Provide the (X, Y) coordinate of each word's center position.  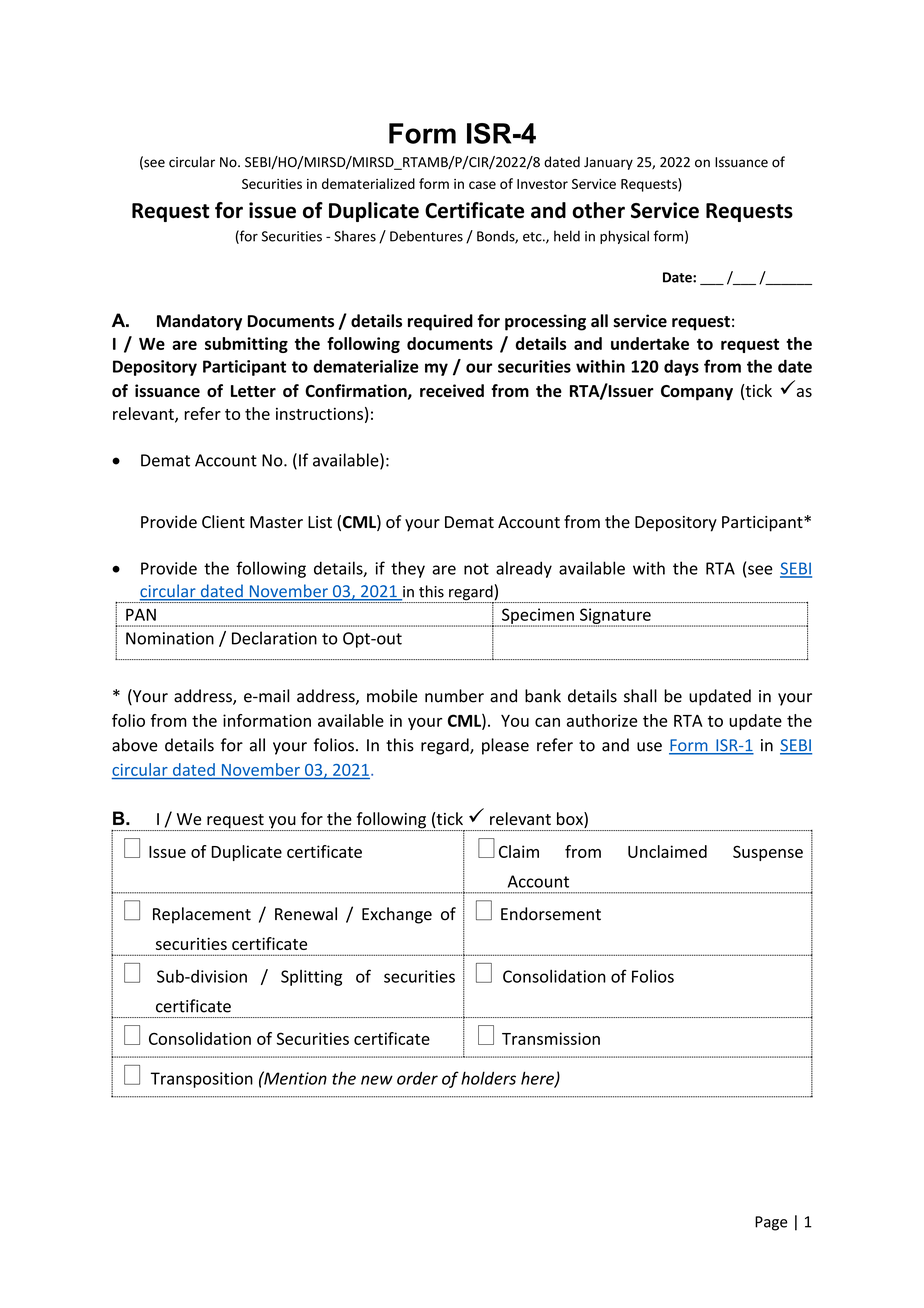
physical (624, 237)
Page (771, 1223)
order (417, 1078)
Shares (355, 236)
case (482, 185)
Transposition (202, 1080)
